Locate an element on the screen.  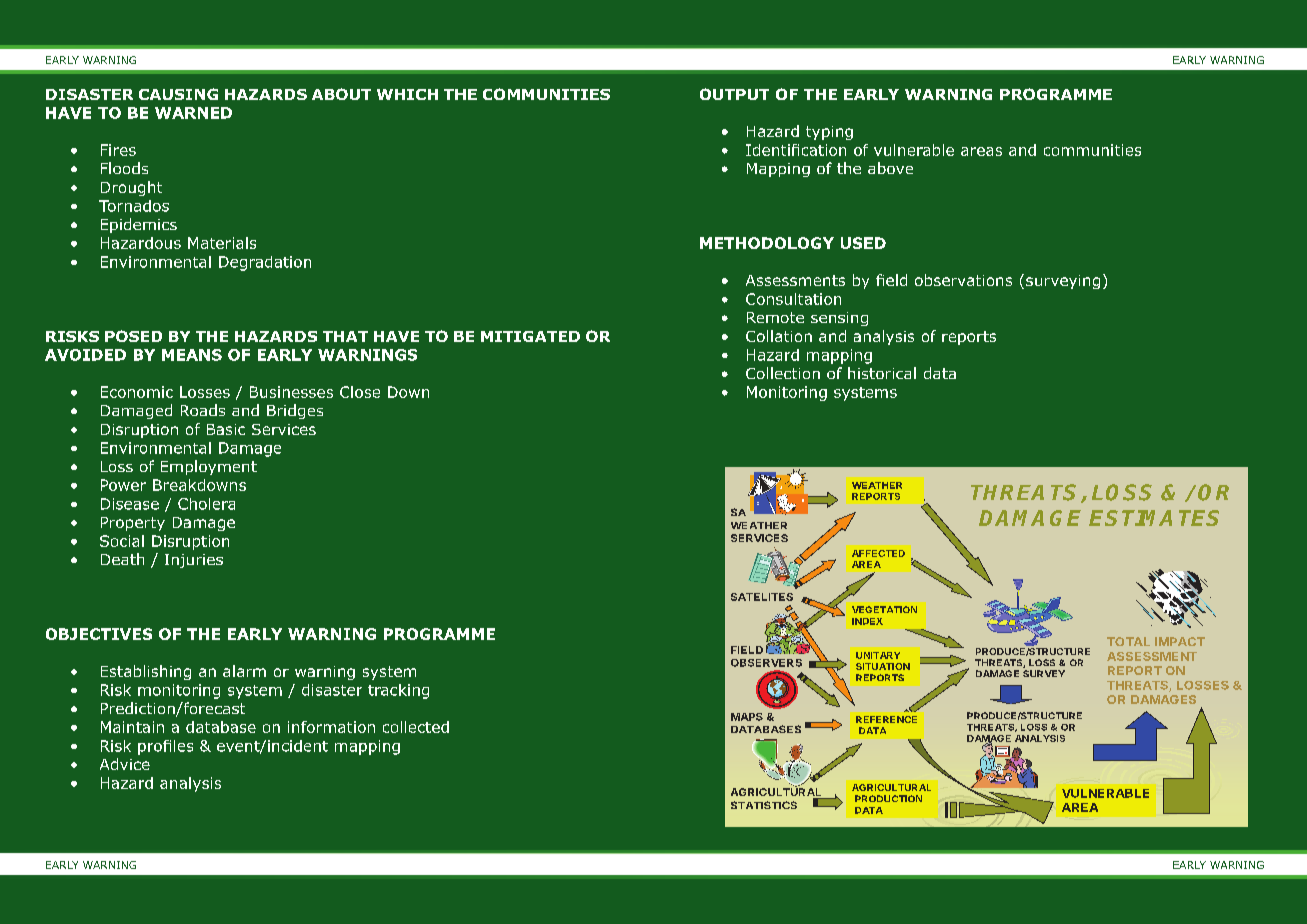
WARNED is located at coordinates (193, 113).
